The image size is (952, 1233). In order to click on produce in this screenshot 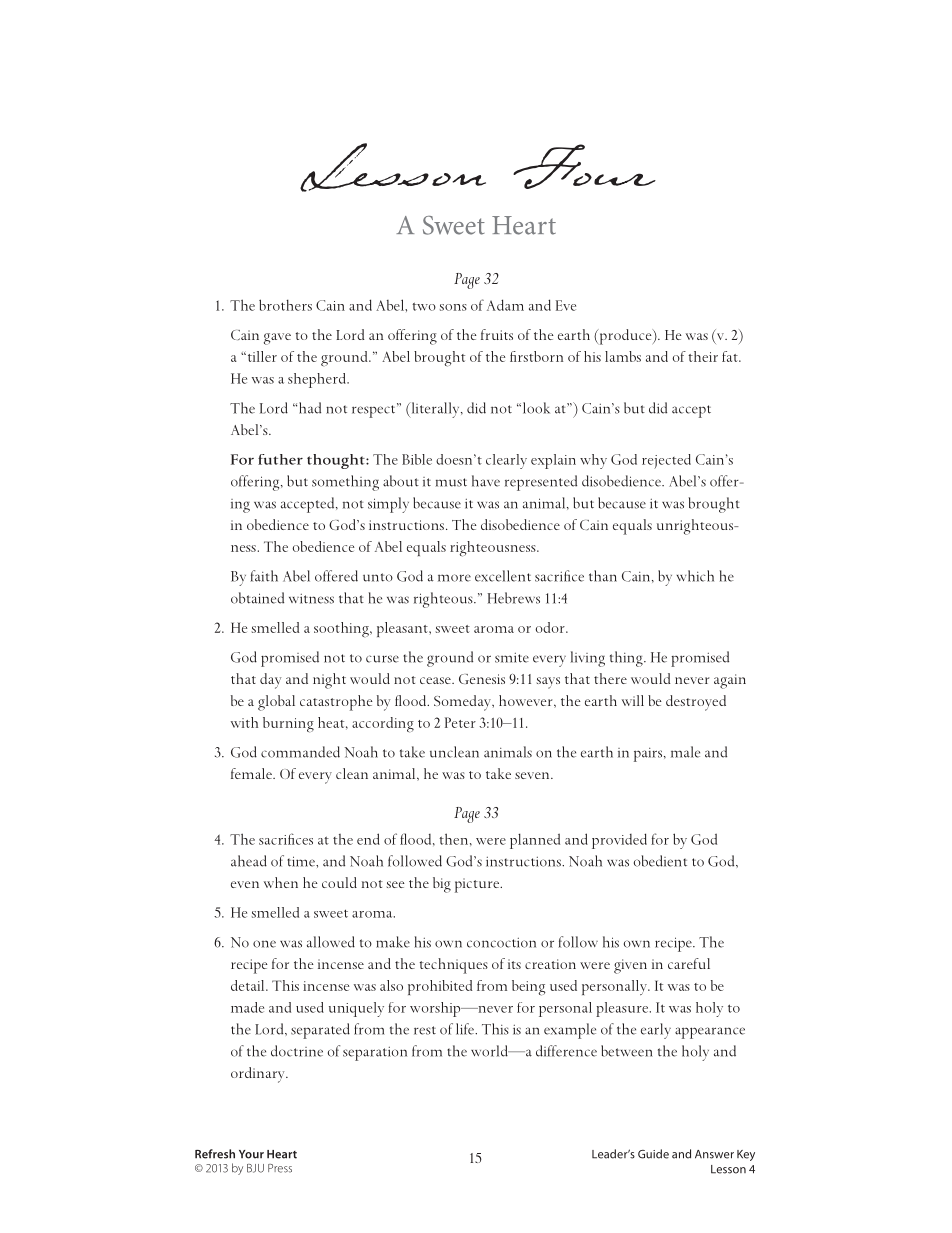, I will do `click(625, 337)`.
